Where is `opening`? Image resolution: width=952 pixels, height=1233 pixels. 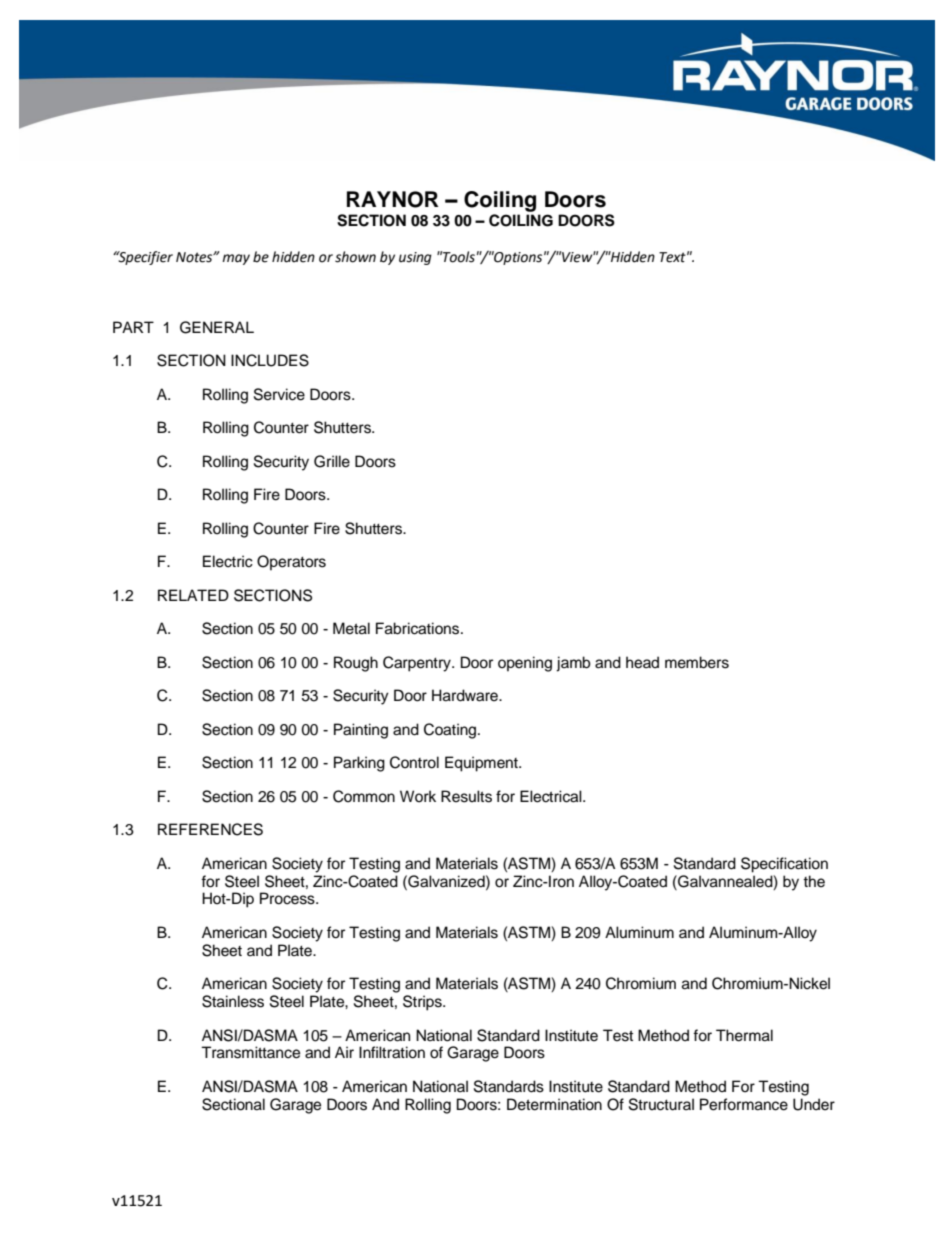
opening is located at coordinates (525, 664).
